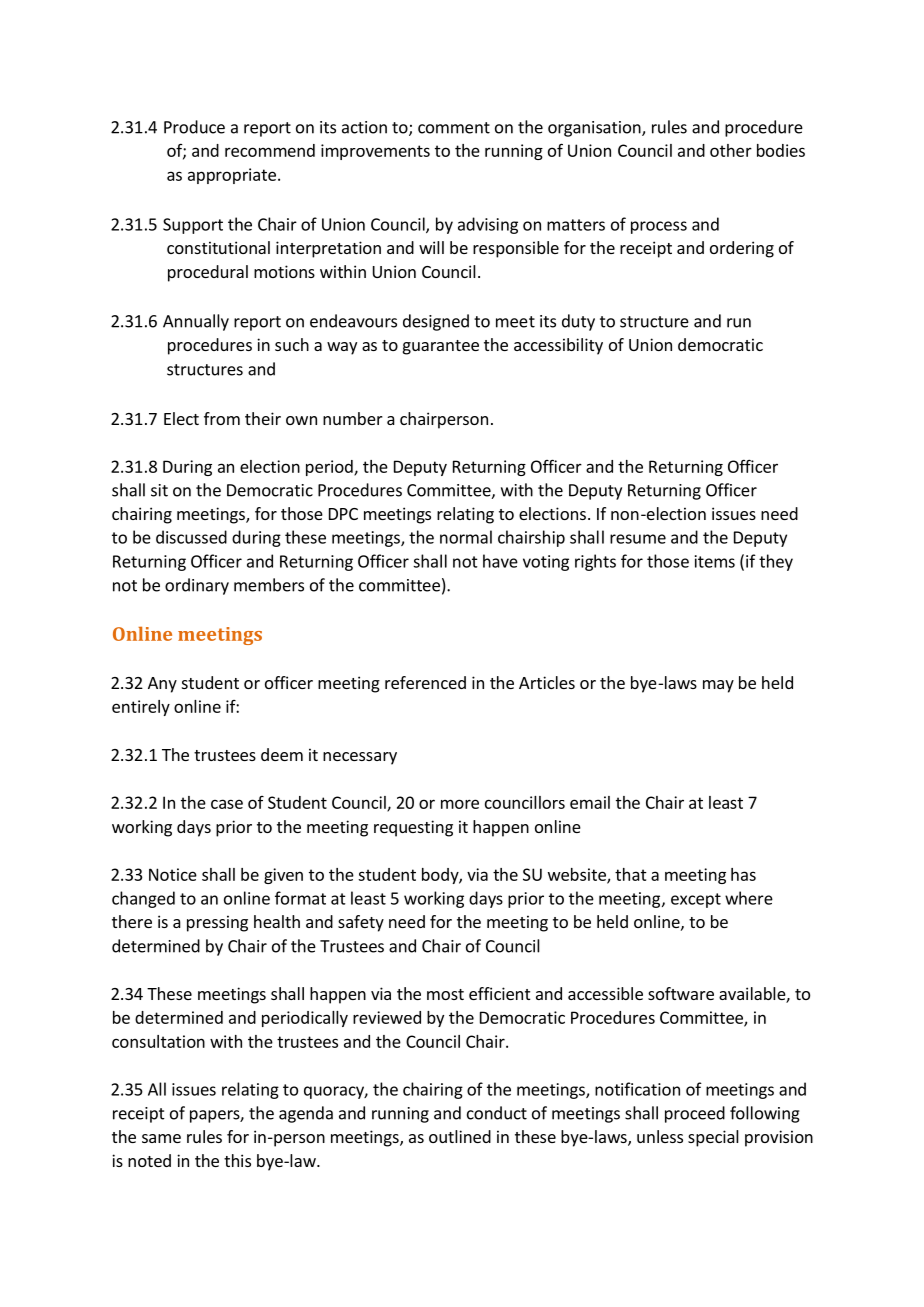 This document has width=924, height=1307. Describe the element at coordinates (227, 804) in the document. I see `case` at that location.
